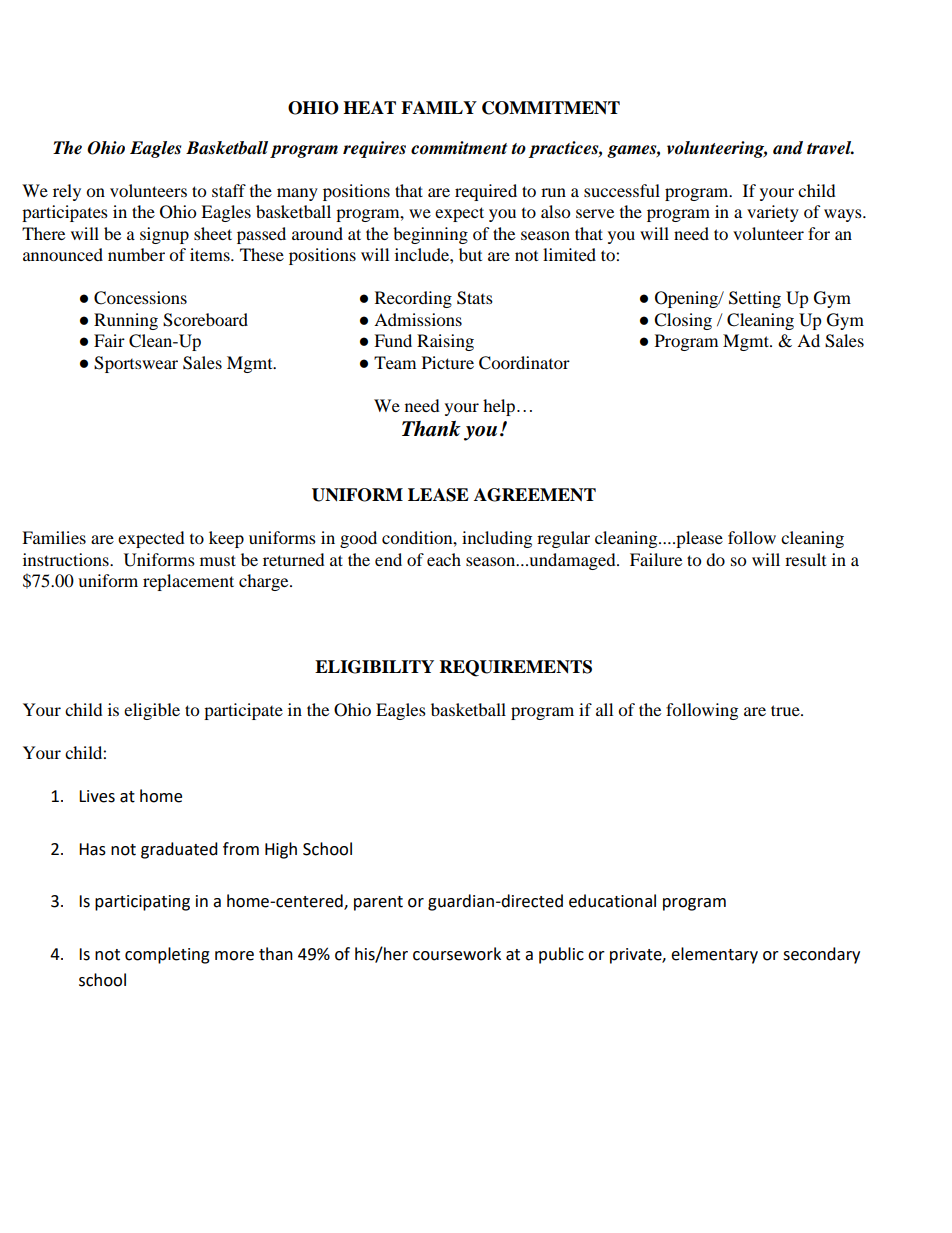  Describe the element at coordinates (97, 796) in the screenshot. I see `Lives` at that location.
